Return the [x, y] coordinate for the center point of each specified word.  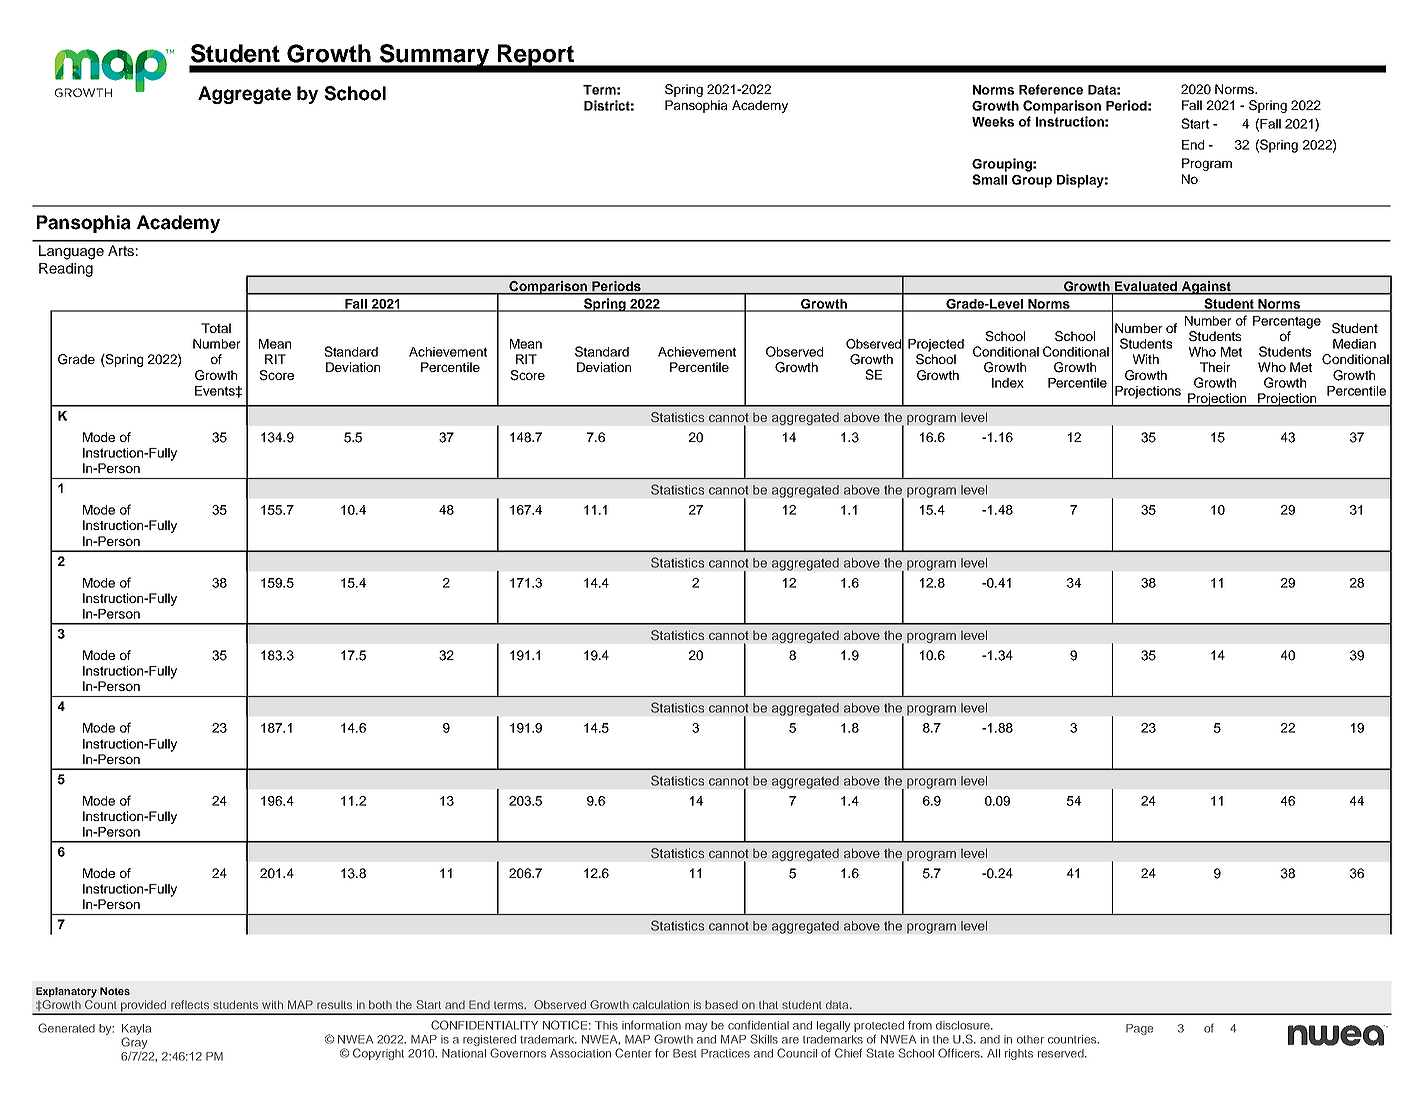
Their [1215, 367]
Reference [1051, 89]
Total [216, 328]
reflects [190, 1004]
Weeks [993, 122]
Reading [66, 270]
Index [1008, 383]
